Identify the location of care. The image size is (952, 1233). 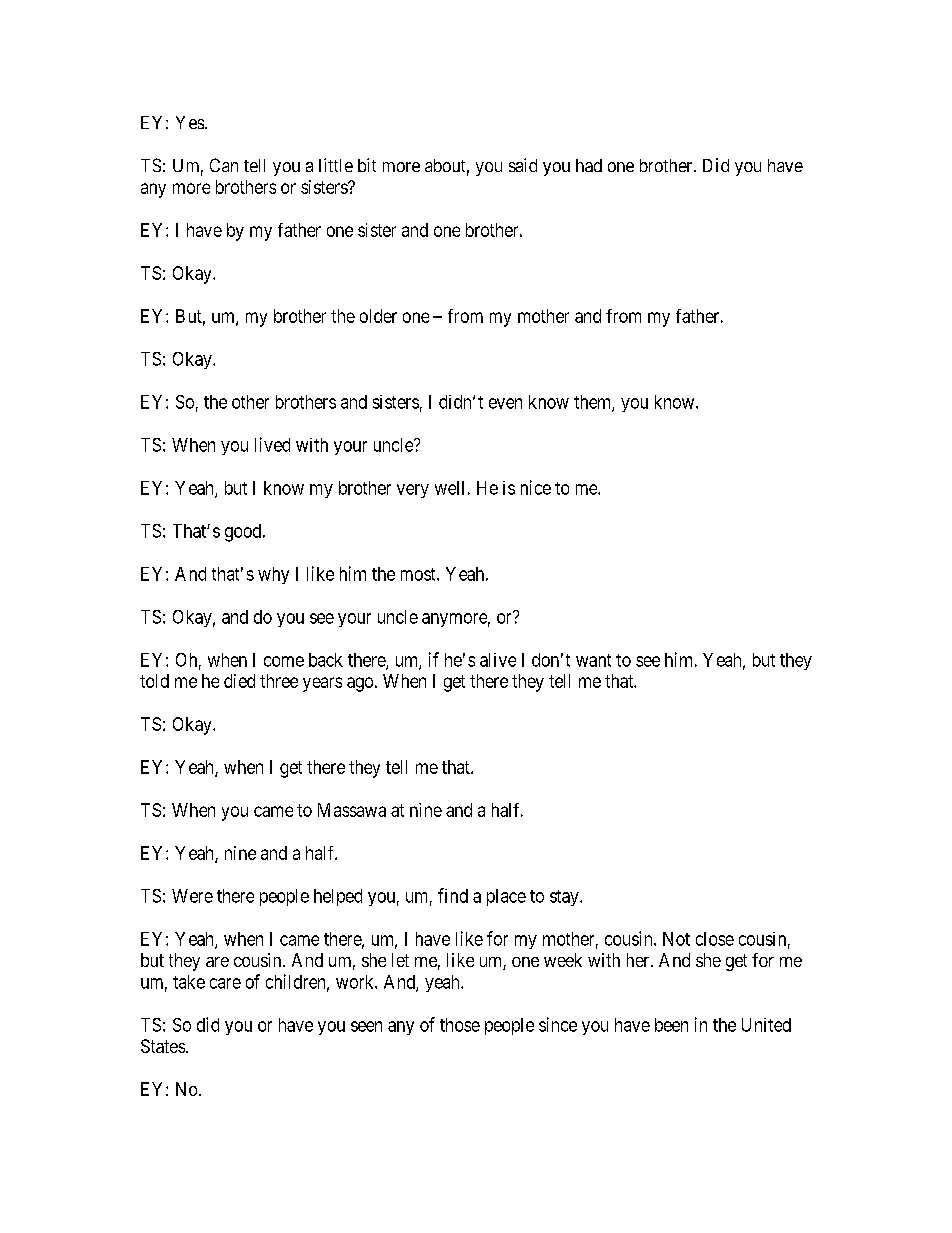
(225, 983).
